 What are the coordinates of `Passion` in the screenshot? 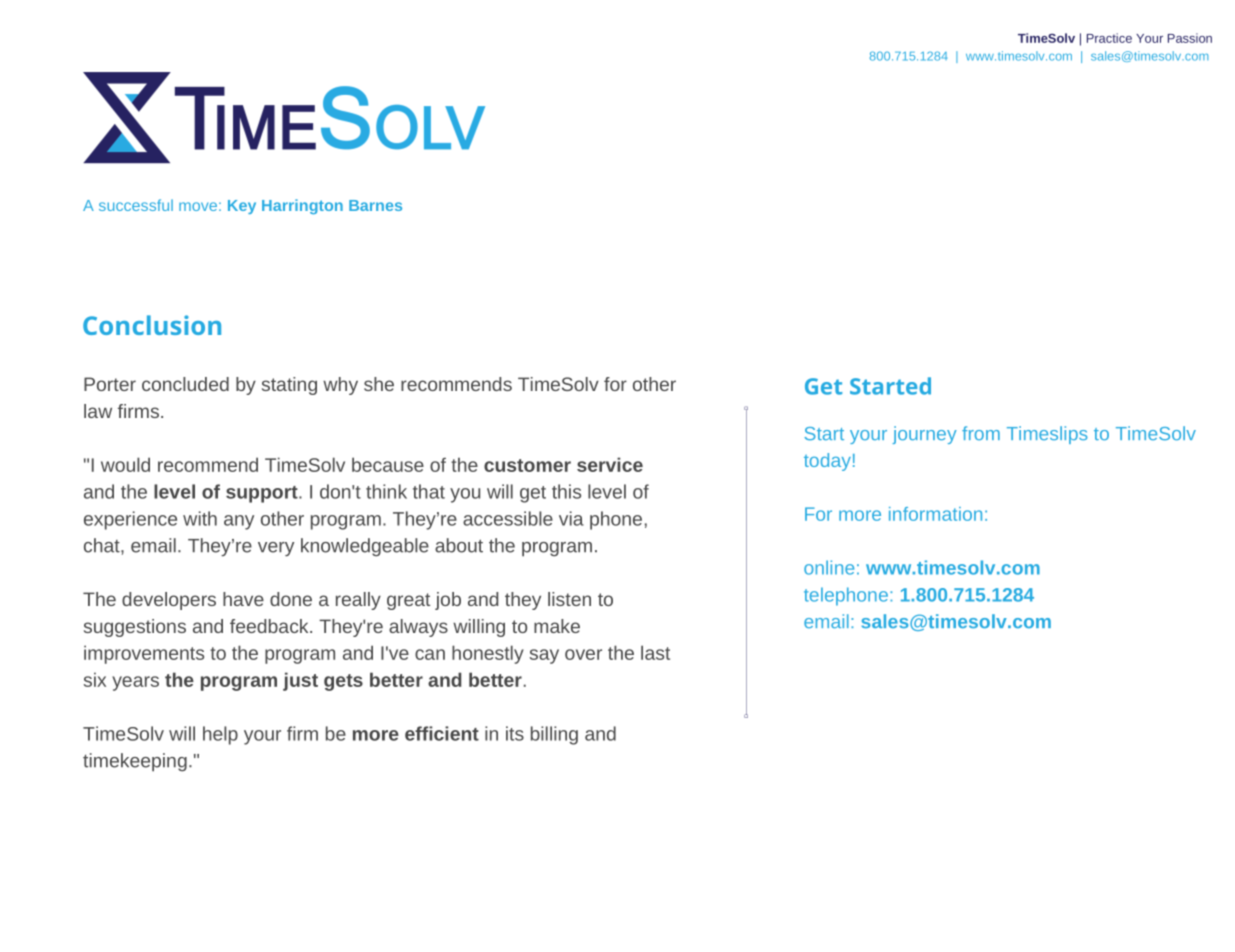 It's located at (1190, 38).
